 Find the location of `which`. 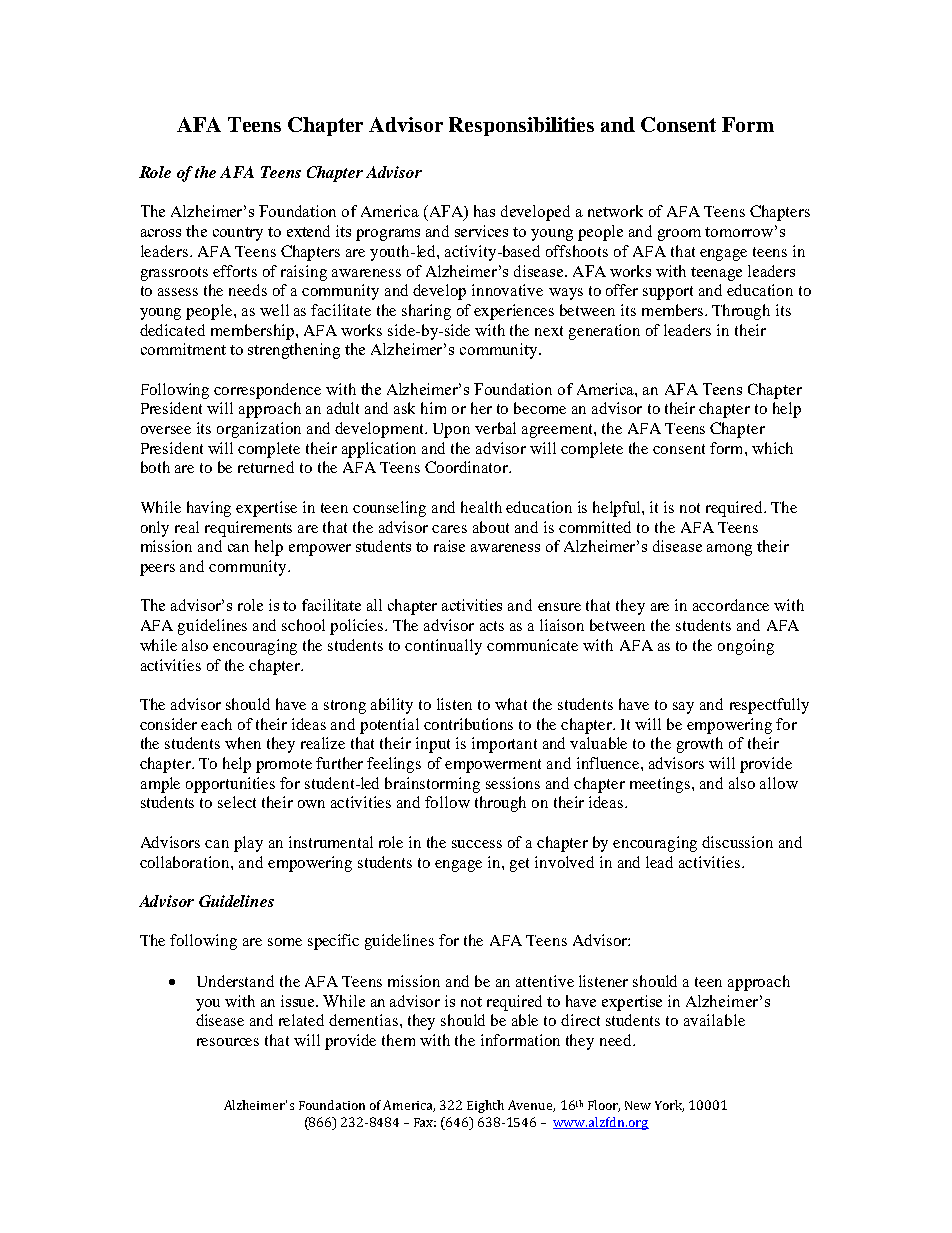

which is located at coordinates (772, 448).
